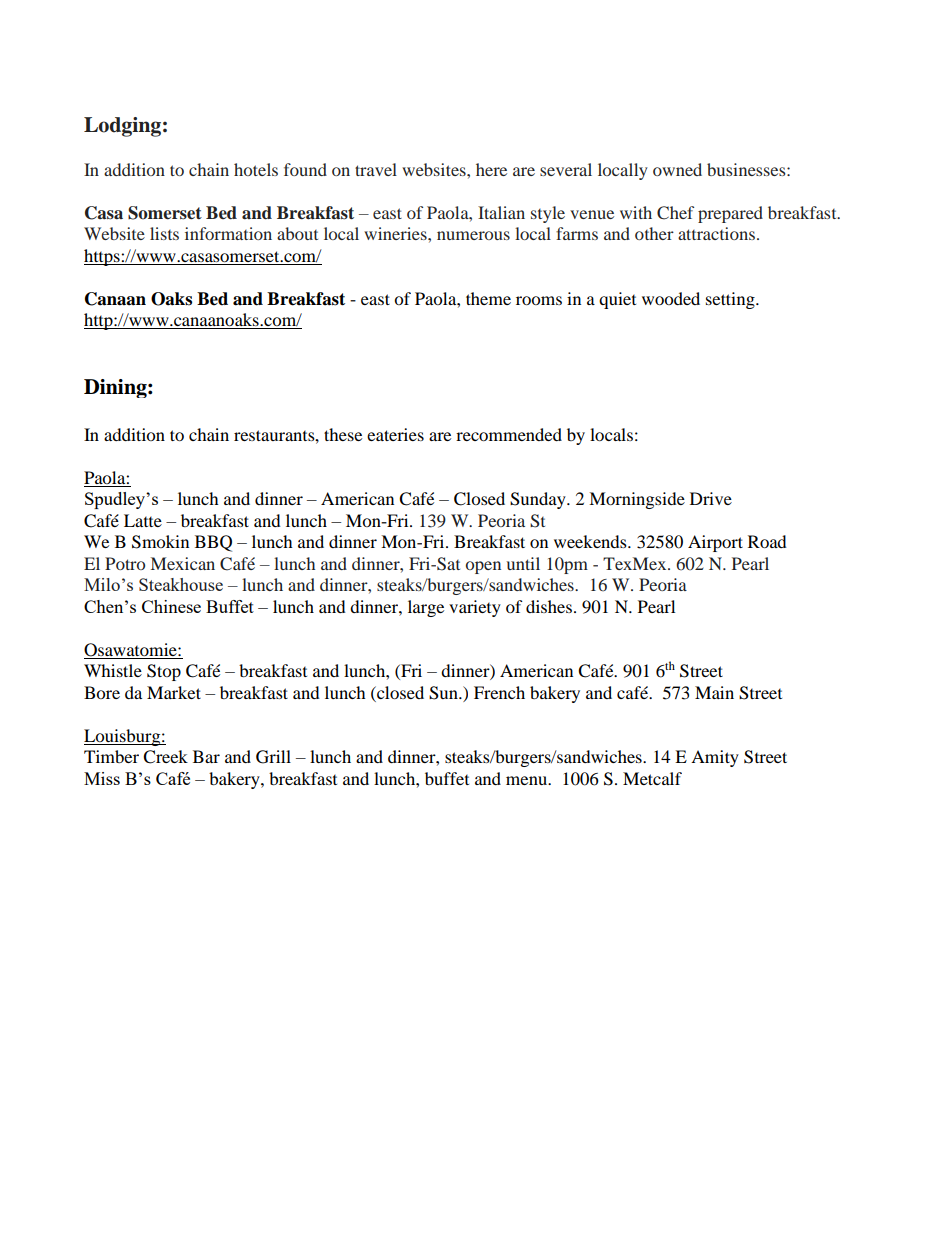  I want to click on owned, so click(677, 169).
